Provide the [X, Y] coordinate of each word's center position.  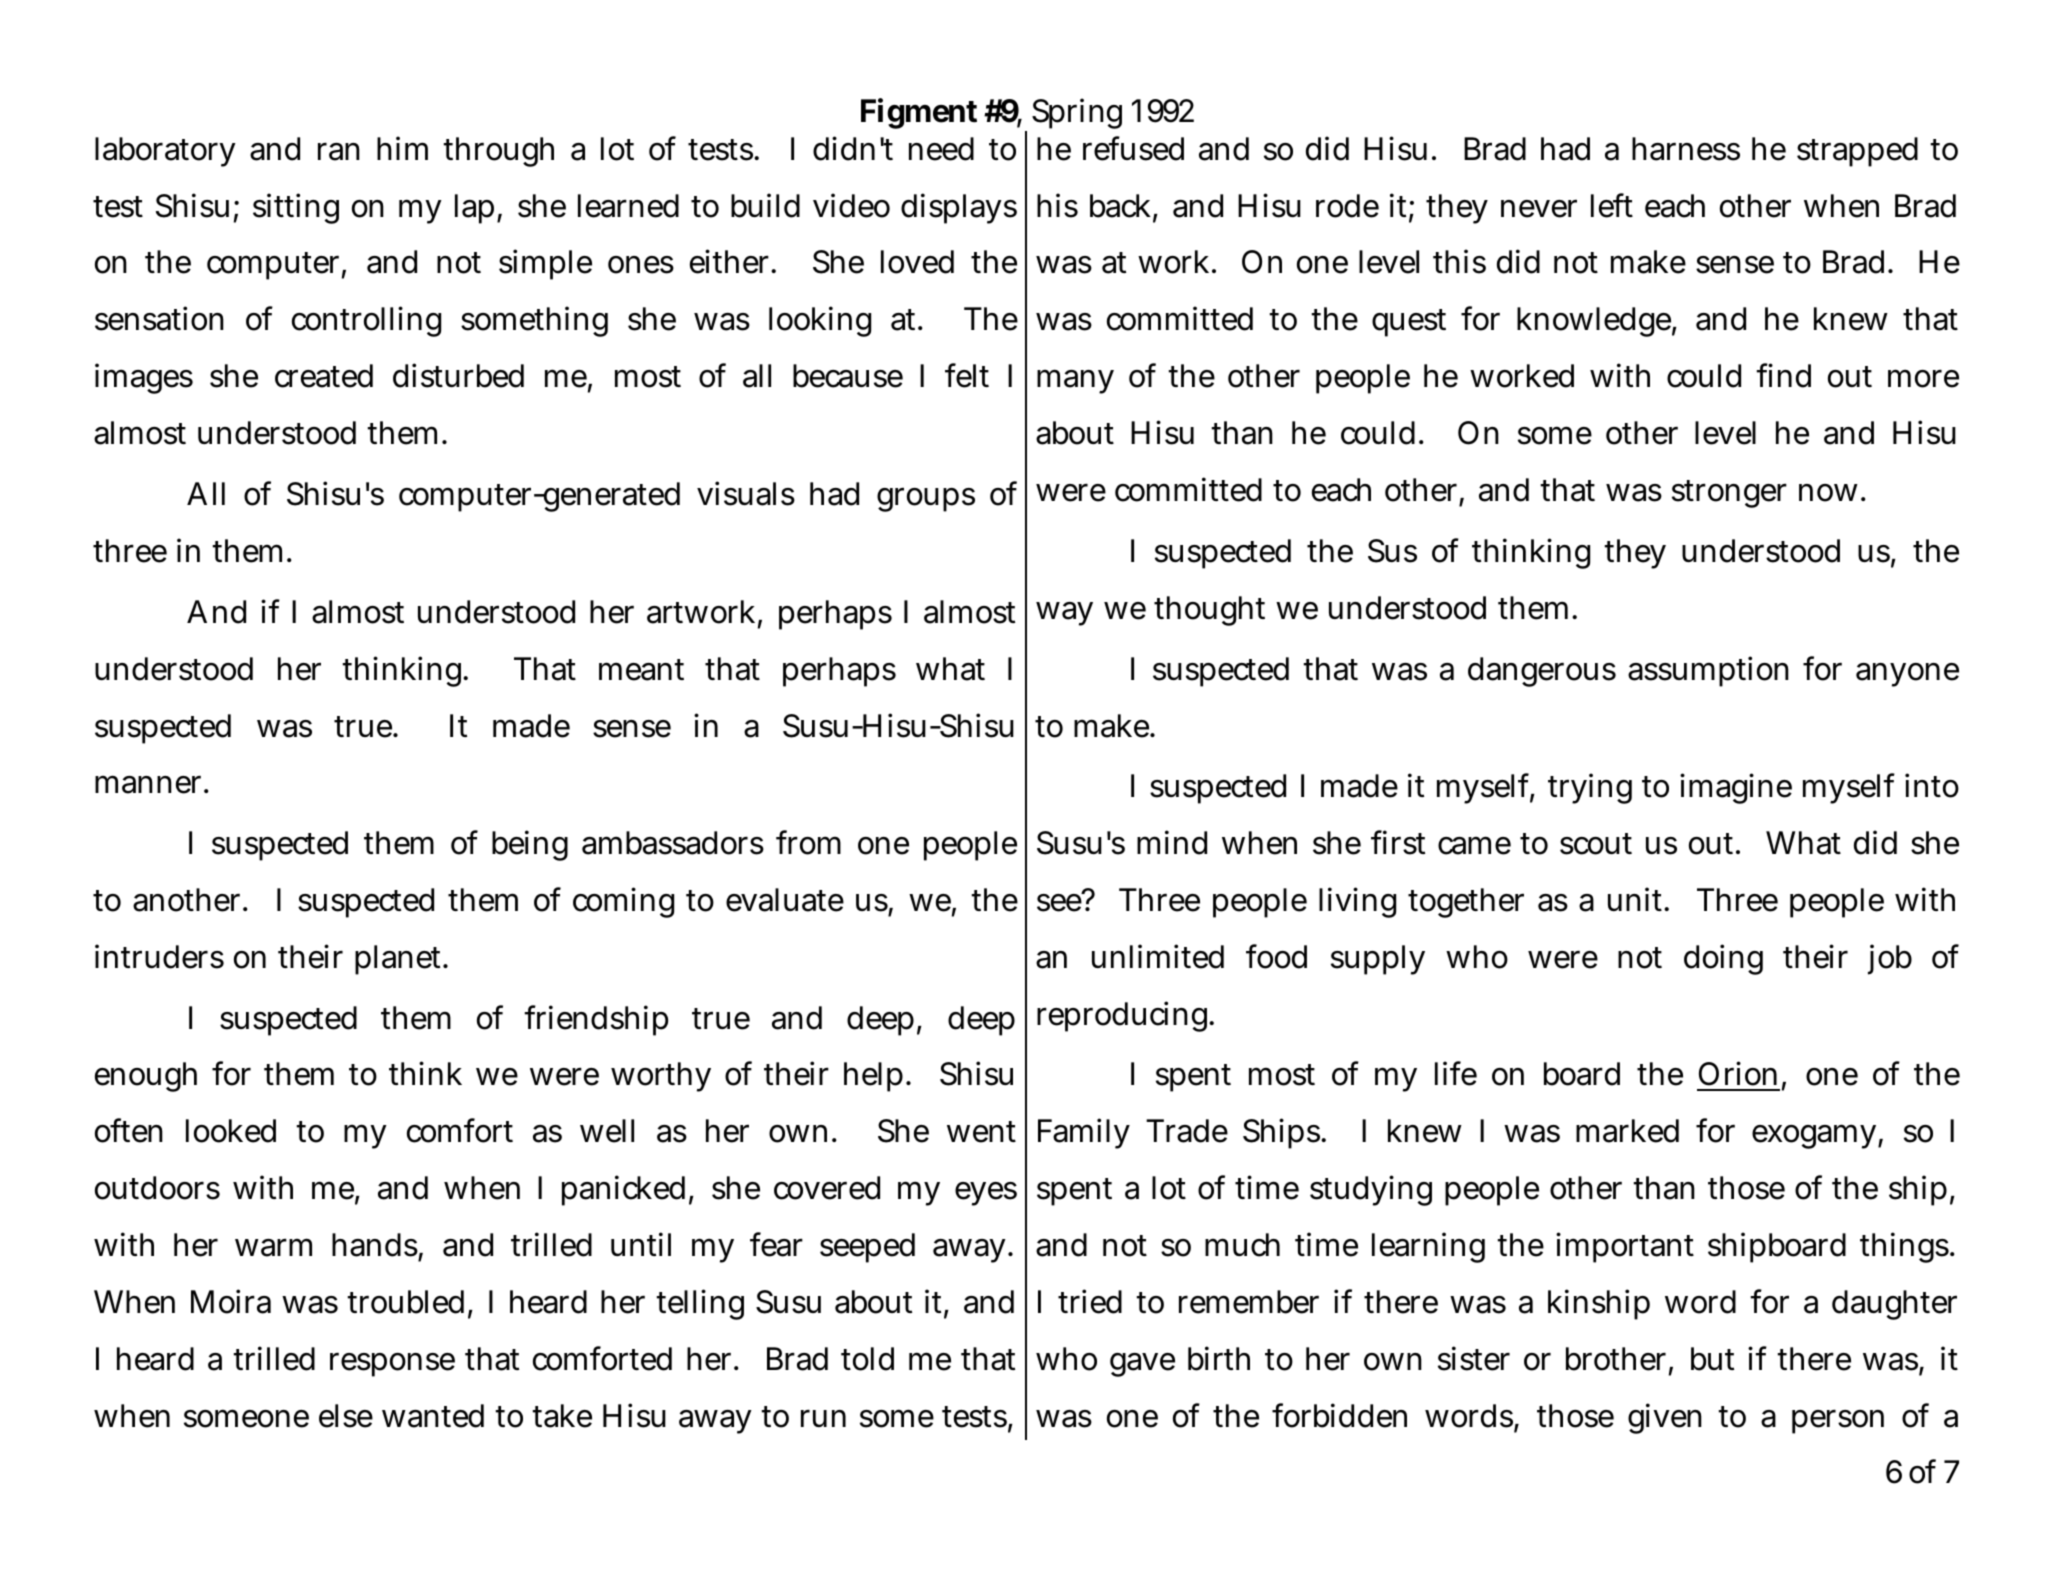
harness [1686, 149]
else [346, 1416]
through [498, 152]
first [1398, 842]
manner [148, 784]
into [1932, 785]
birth [1219, 1358]
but [1712, 1359]
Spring [1077, 113]
